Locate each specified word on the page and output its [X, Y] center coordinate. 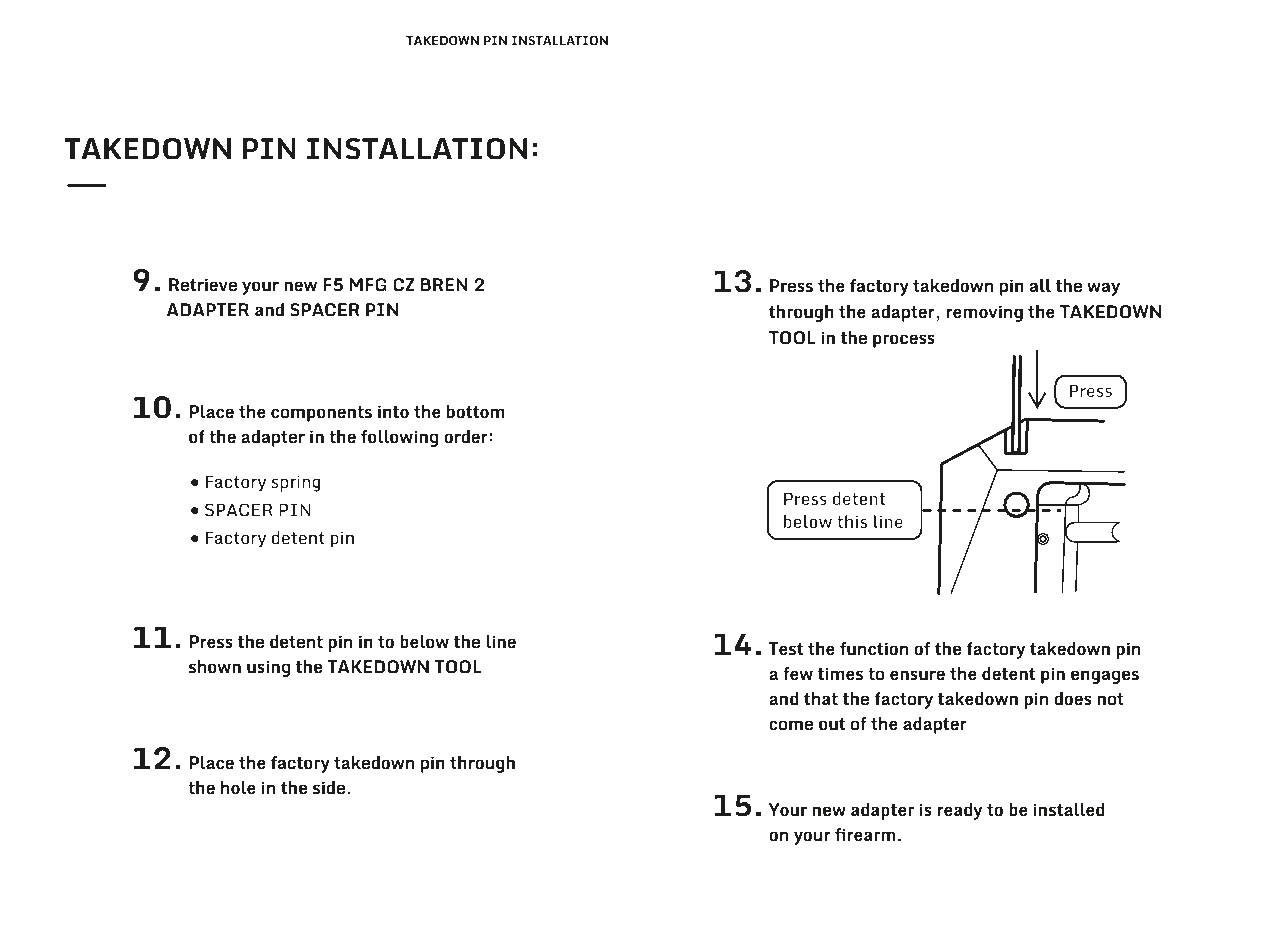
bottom [476, 411]
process [904, 341]
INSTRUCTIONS [343, 40]
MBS [104, 40]
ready [960, 811]
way [1103, 289]
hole [238, 787]
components [321, 414]
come [791, 725]
